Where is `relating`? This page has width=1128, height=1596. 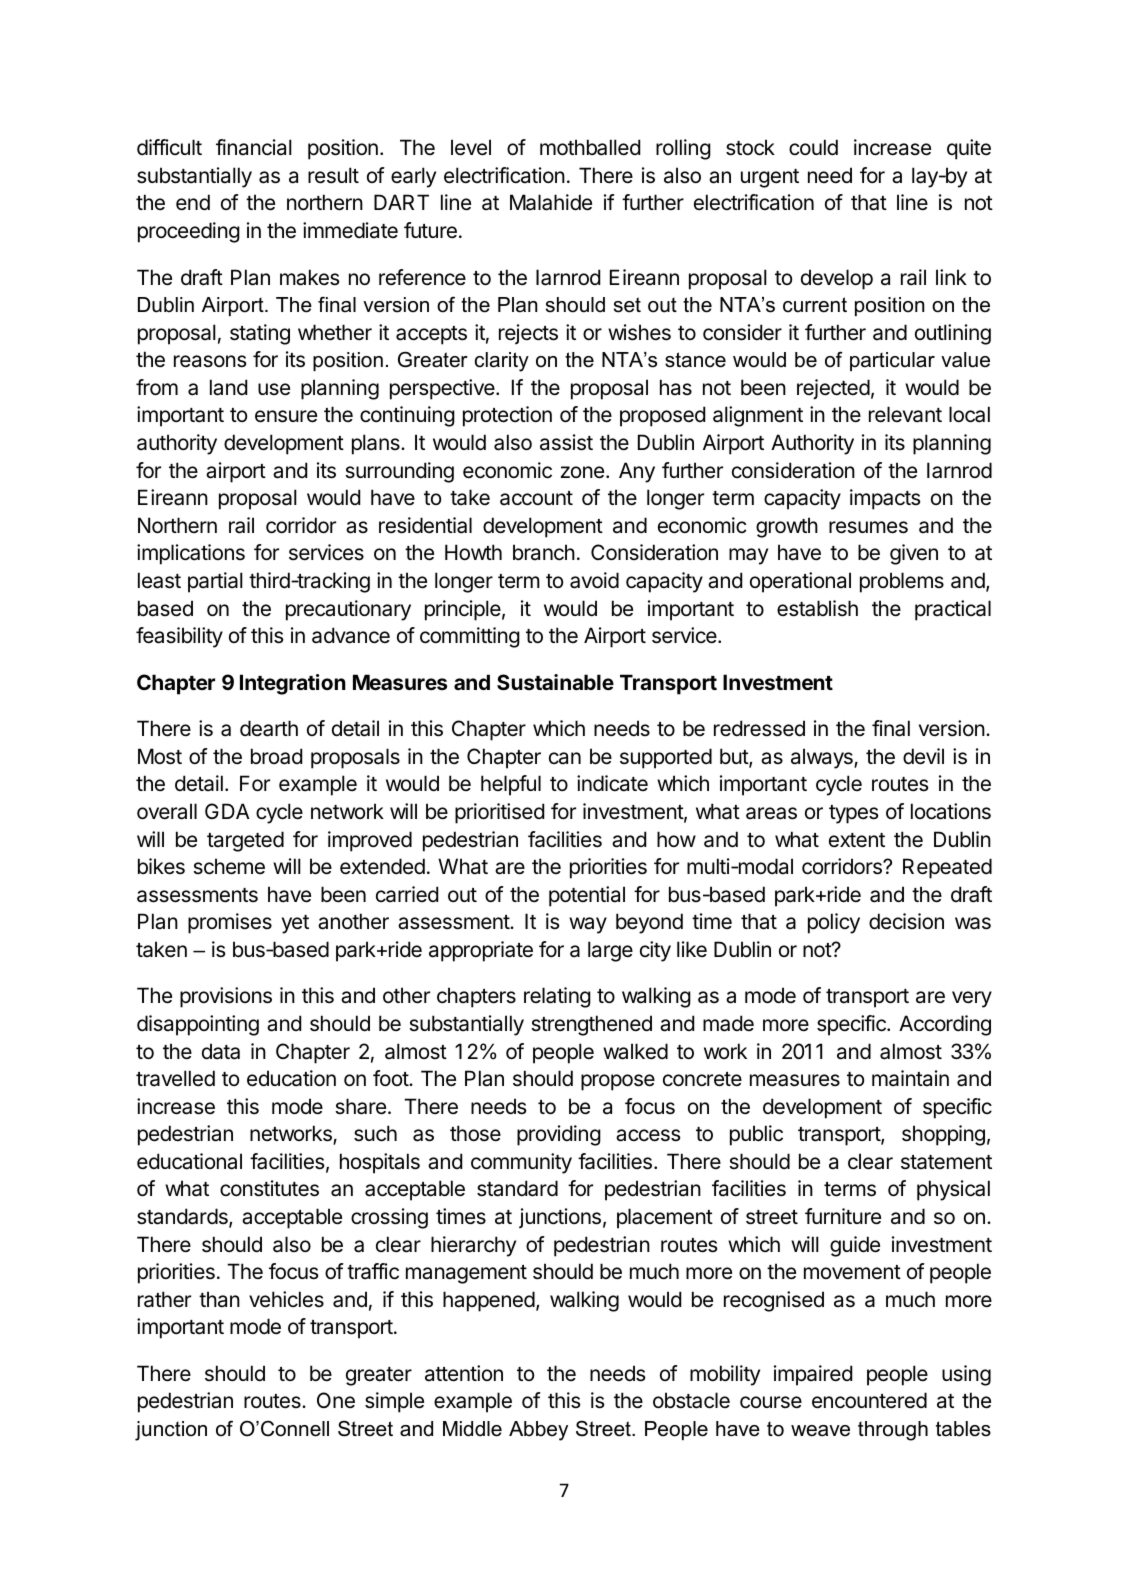 relating is located at coordinates (557, 997).
